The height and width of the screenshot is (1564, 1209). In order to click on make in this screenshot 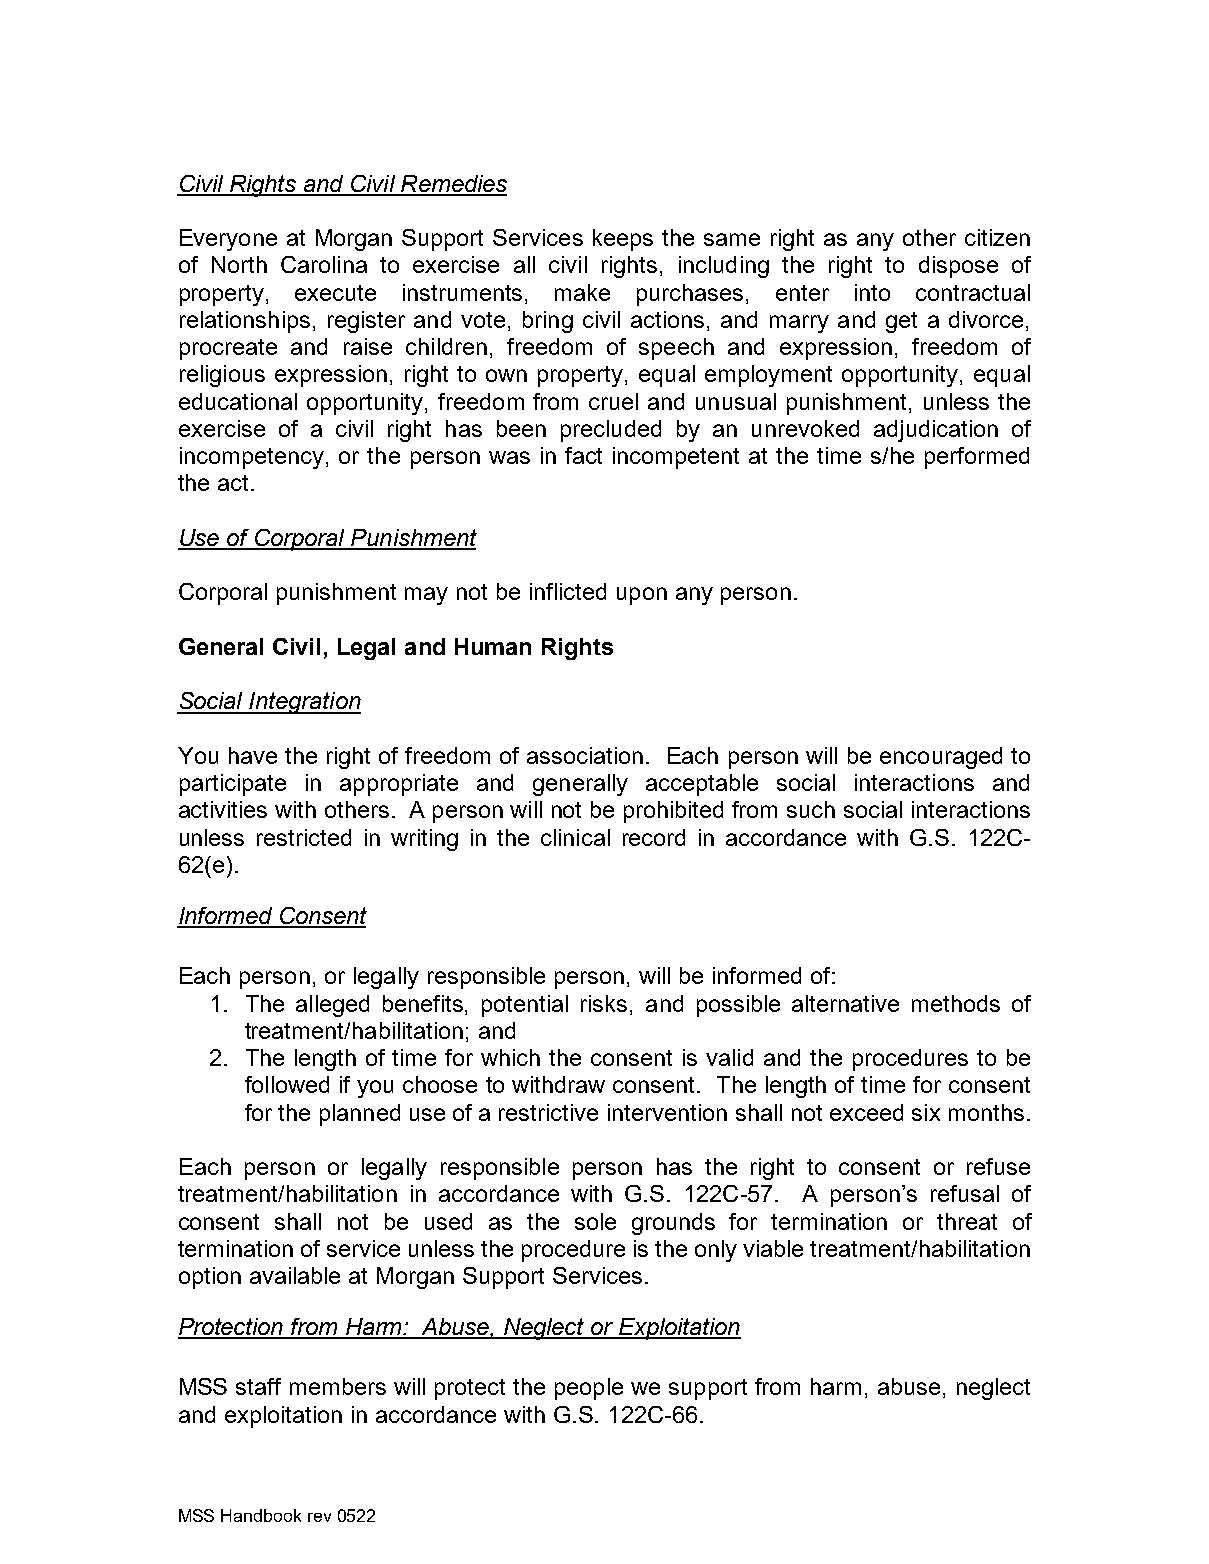, I will do `click(582, 292)`.
